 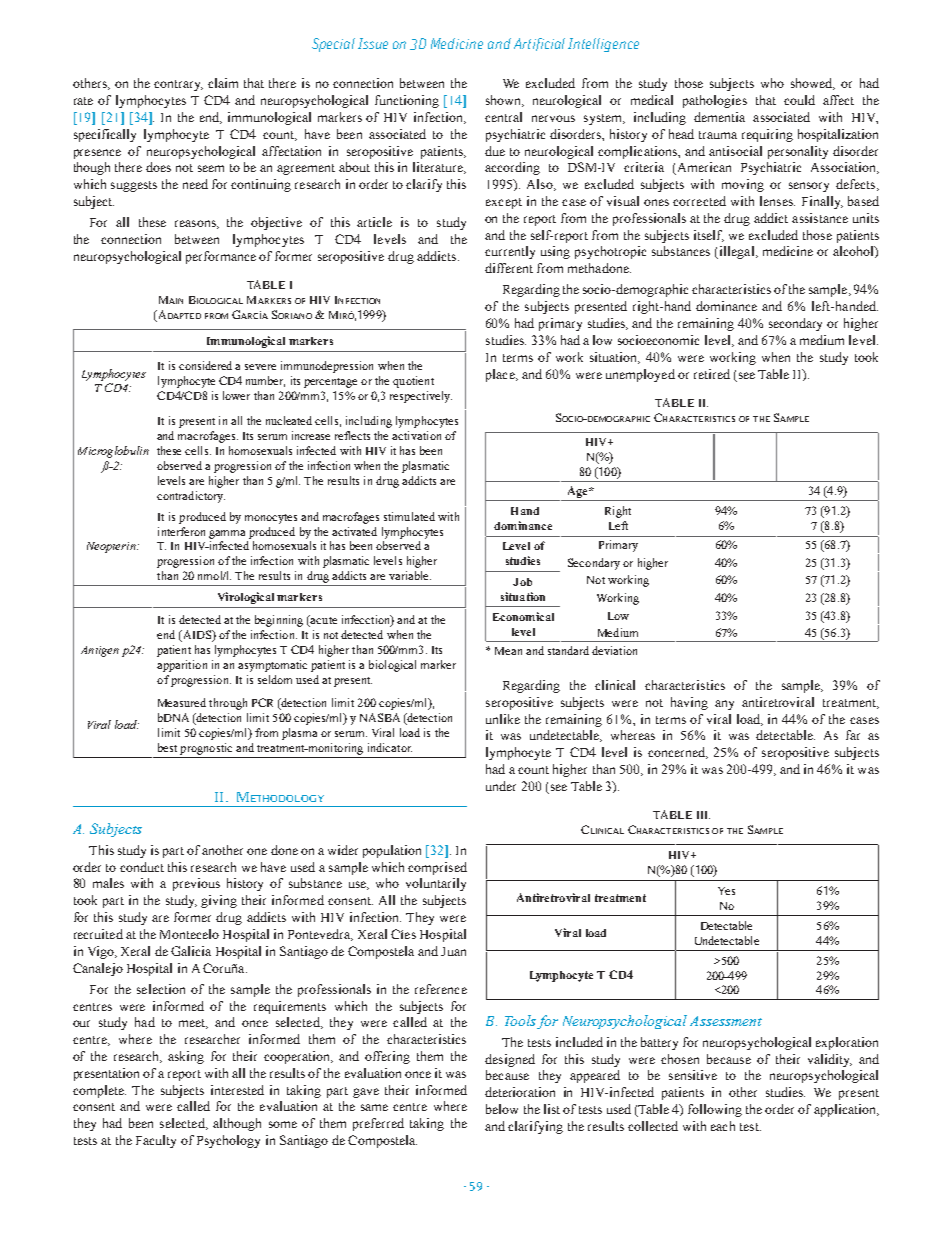 I want to click on Faculty, so click(x=156, y=1141).
